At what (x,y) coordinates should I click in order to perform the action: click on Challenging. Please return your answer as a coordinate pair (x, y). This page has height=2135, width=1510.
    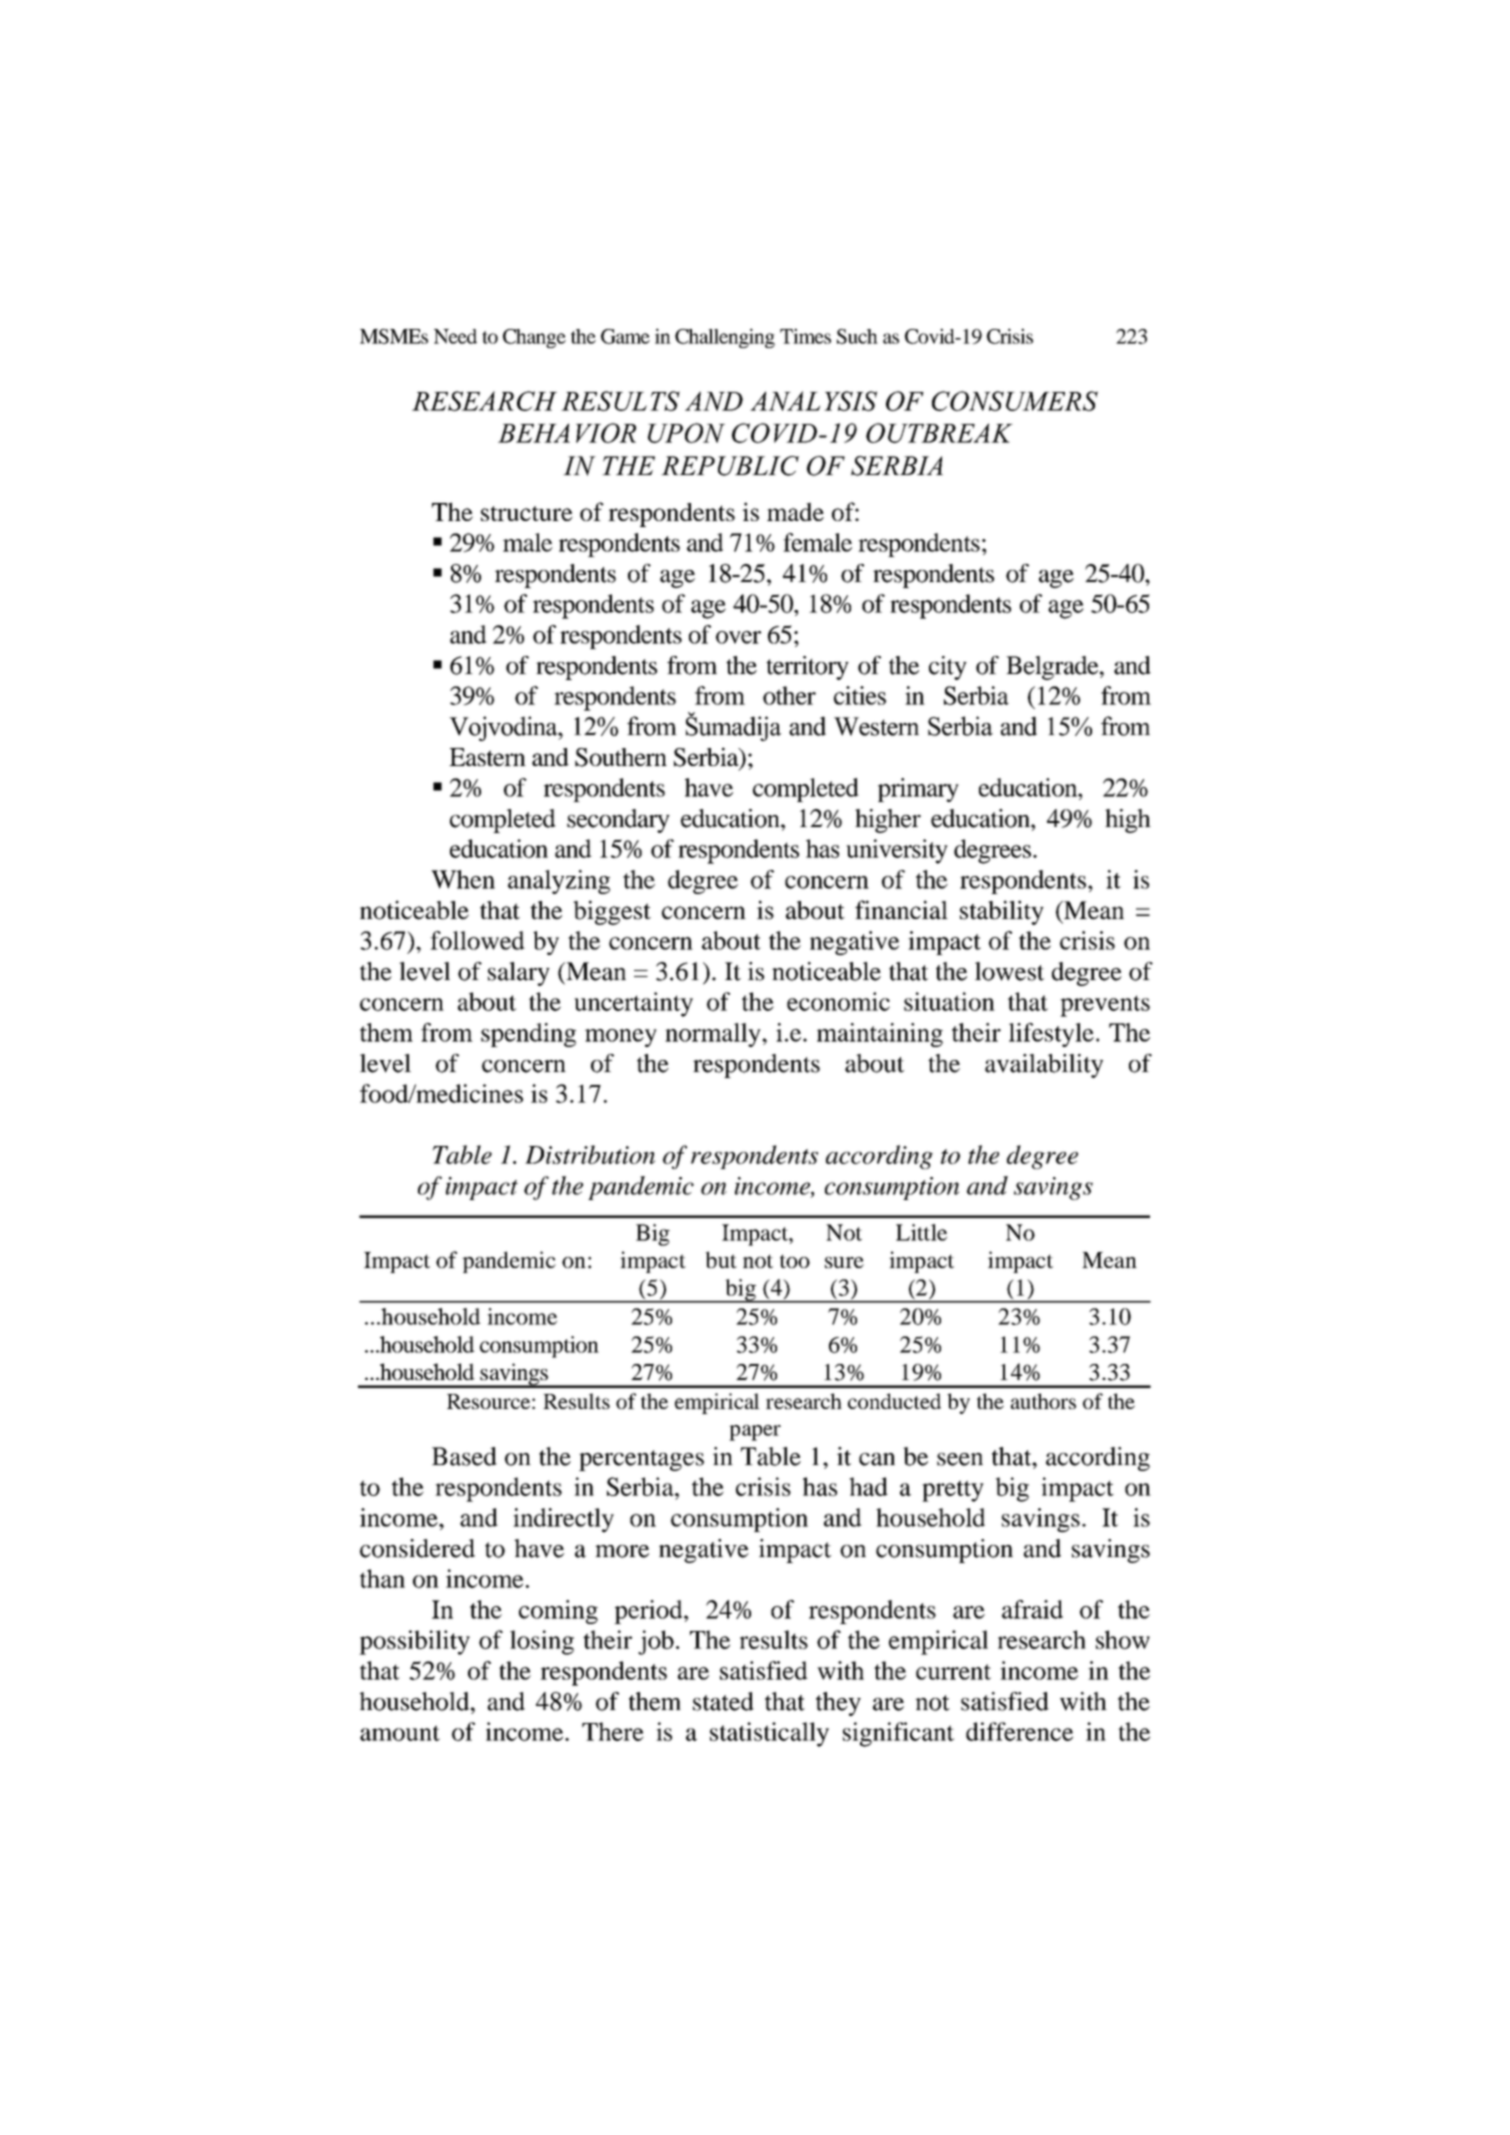
    Looking at the image, I should click on (725, 338).
